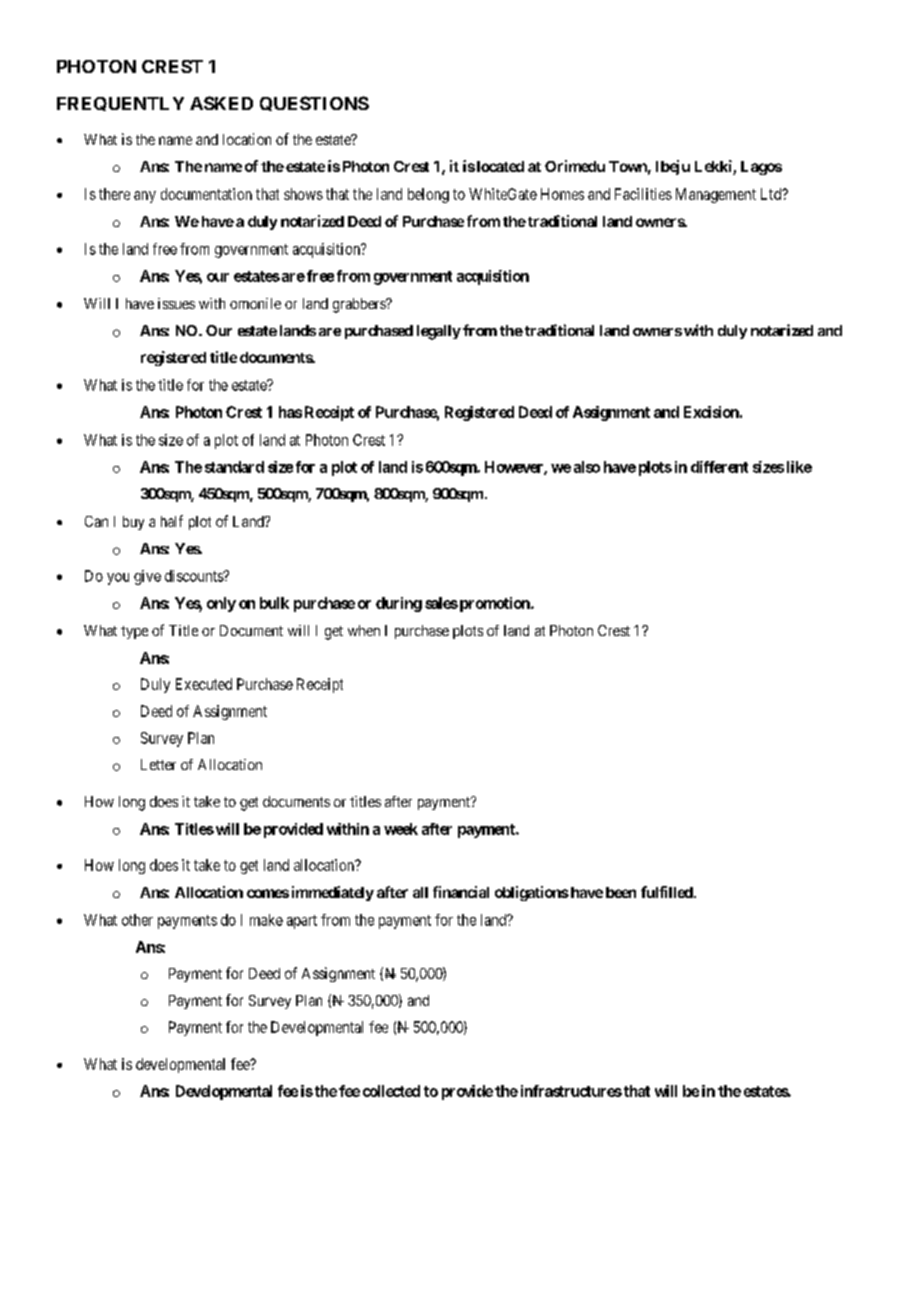 This image has width=924, height=1308. I want to click on Letter, so click(158, 764).
